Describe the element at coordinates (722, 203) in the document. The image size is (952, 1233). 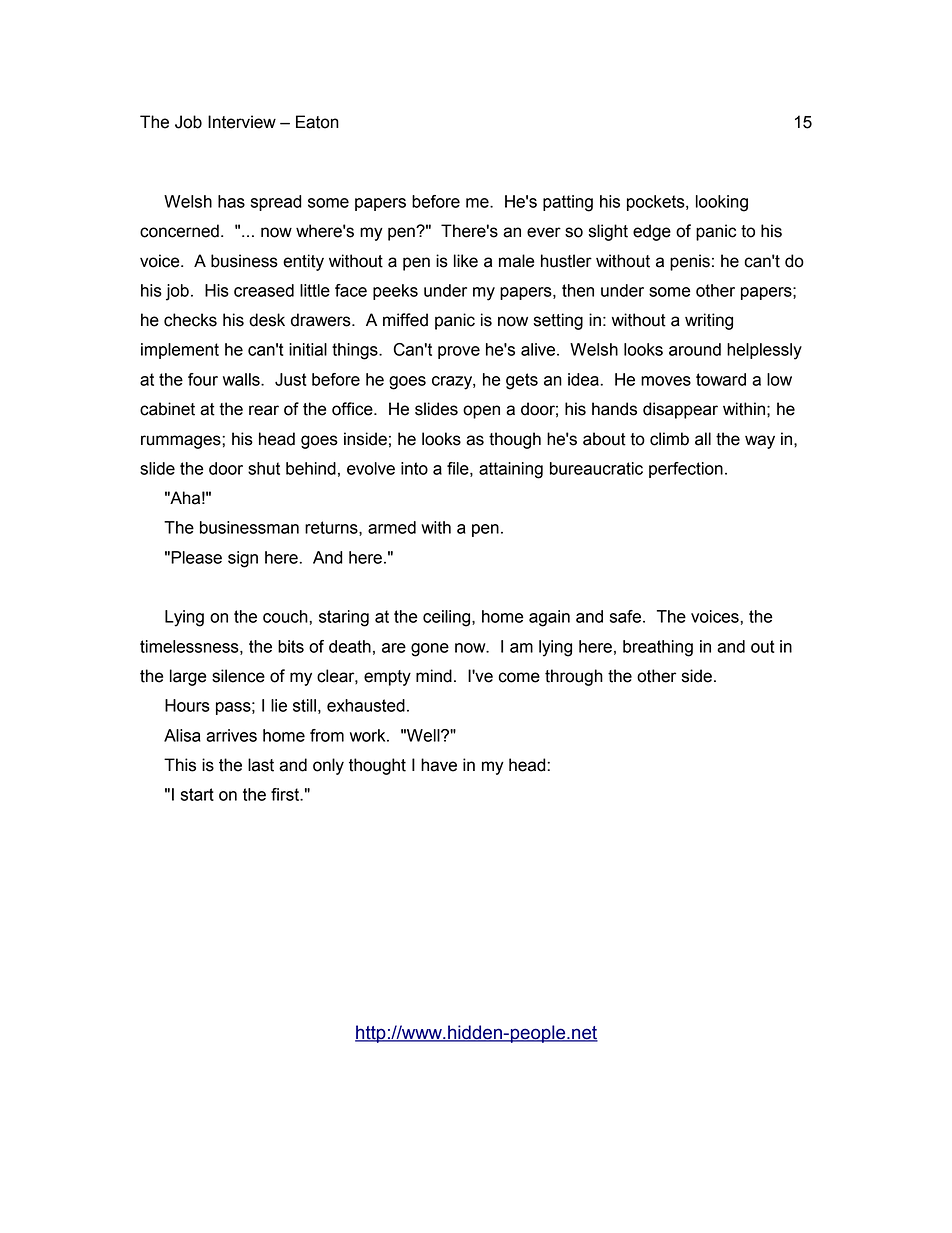
I see `looking` at that location.
